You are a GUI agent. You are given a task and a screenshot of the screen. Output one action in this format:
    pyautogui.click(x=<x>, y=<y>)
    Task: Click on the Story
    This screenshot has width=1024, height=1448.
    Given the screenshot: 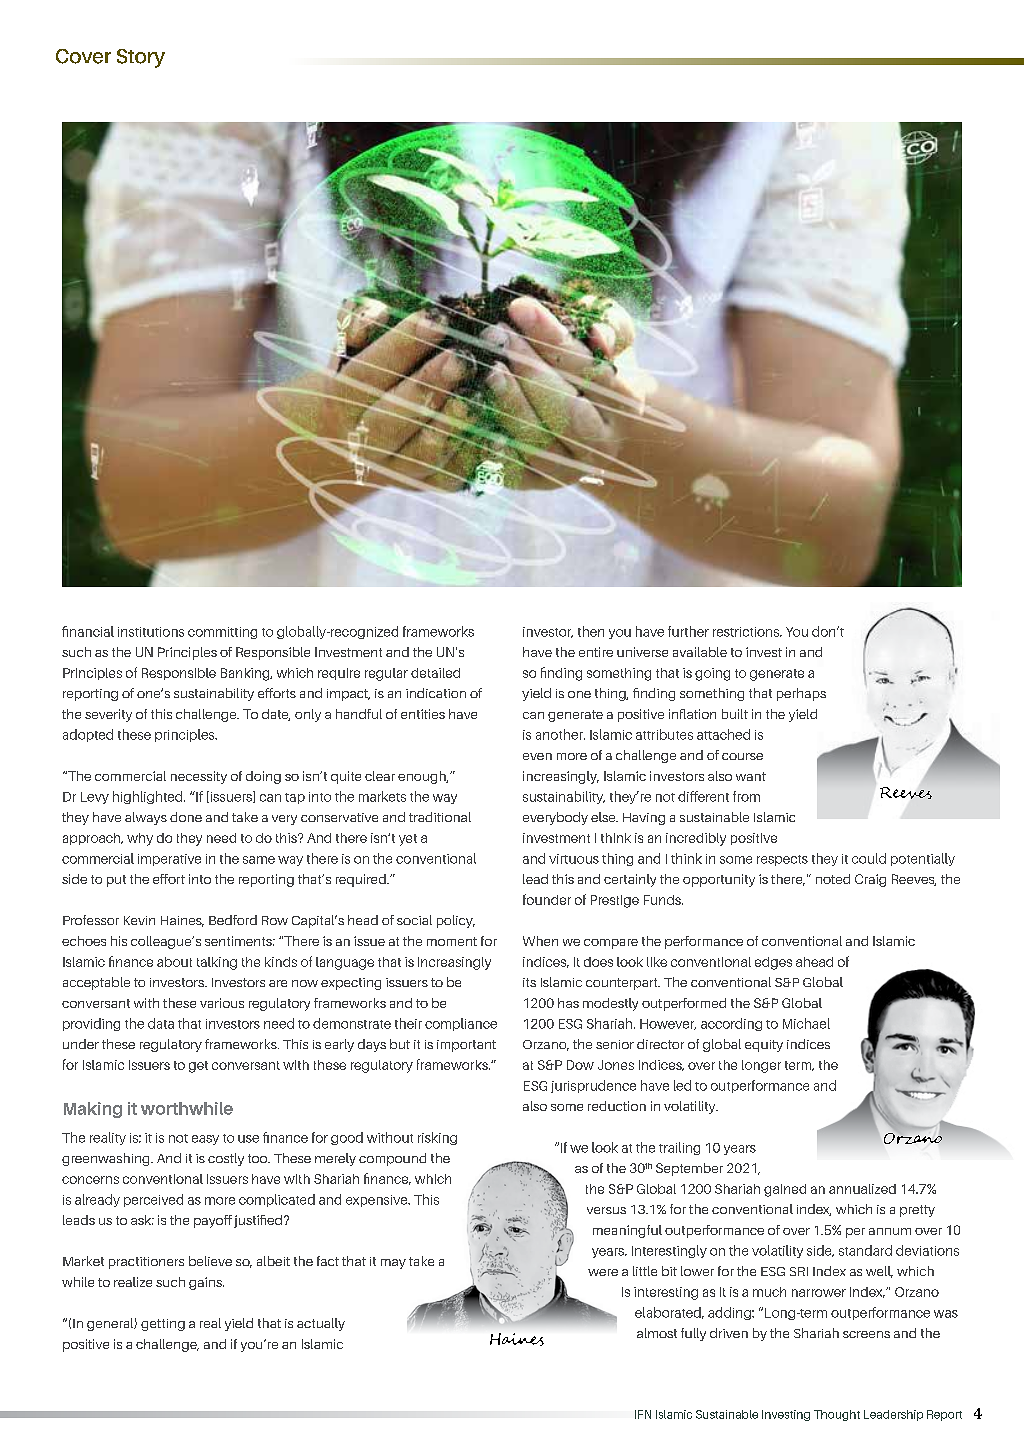 What is the action you would take?
    pyautogui.click(x=141, y=58)
